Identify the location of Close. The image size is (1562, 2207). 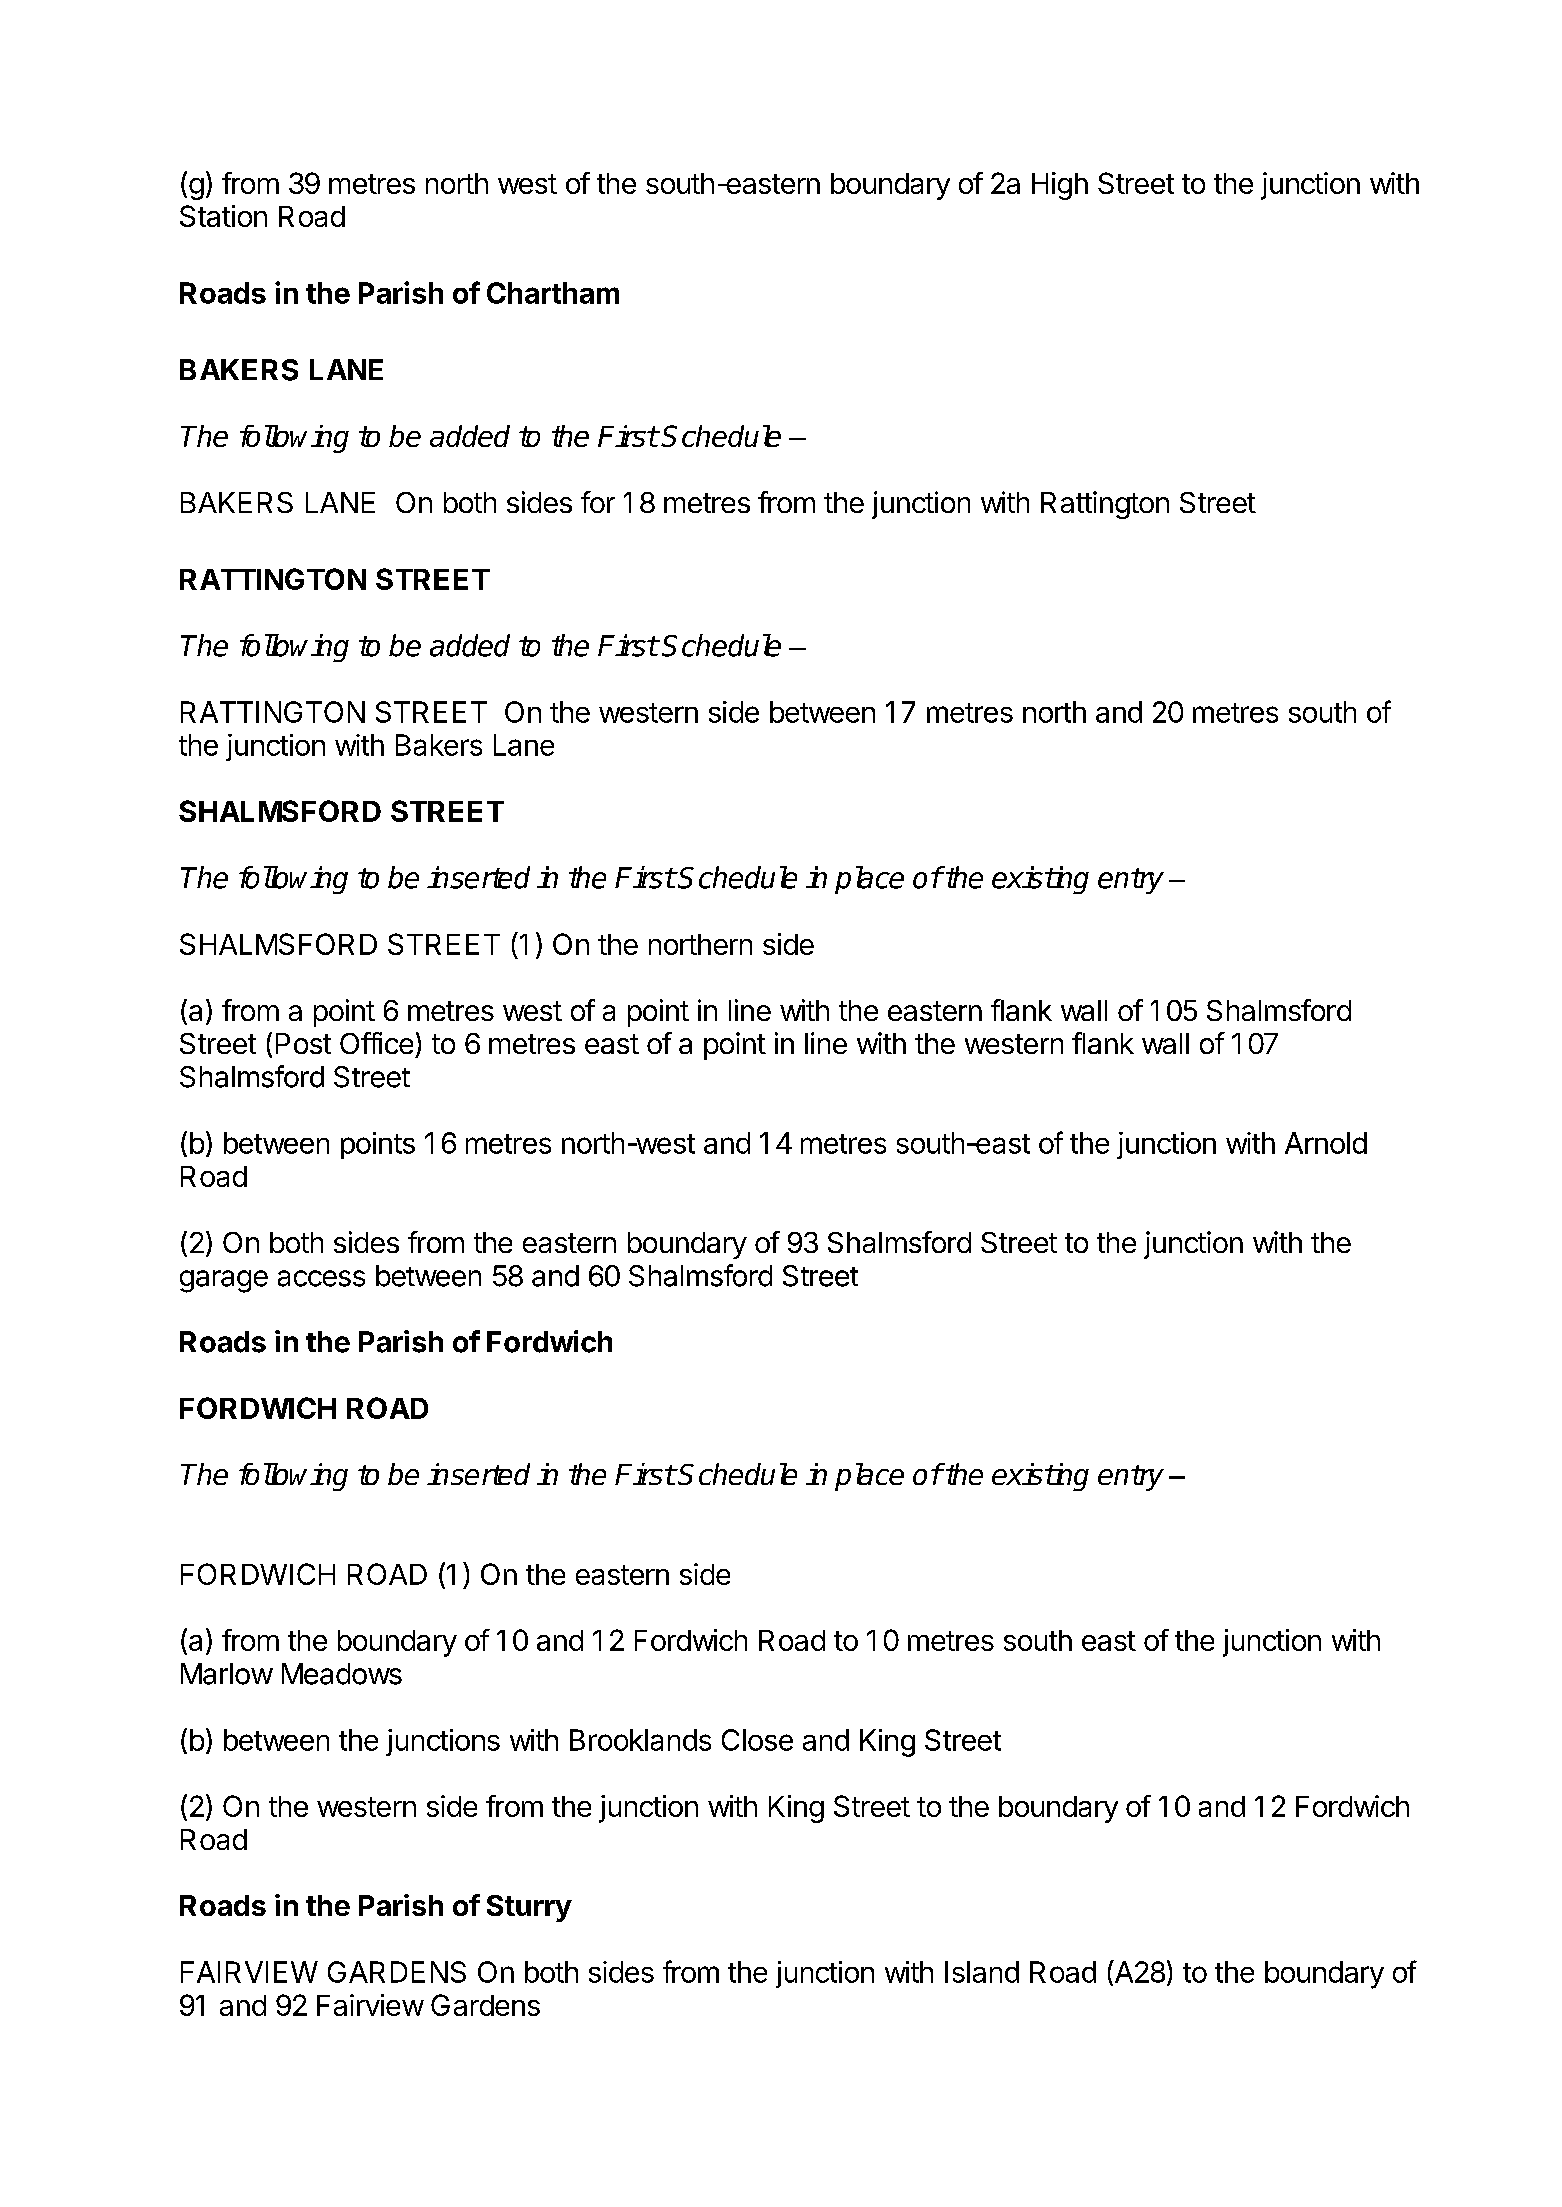
(757, 1740).
